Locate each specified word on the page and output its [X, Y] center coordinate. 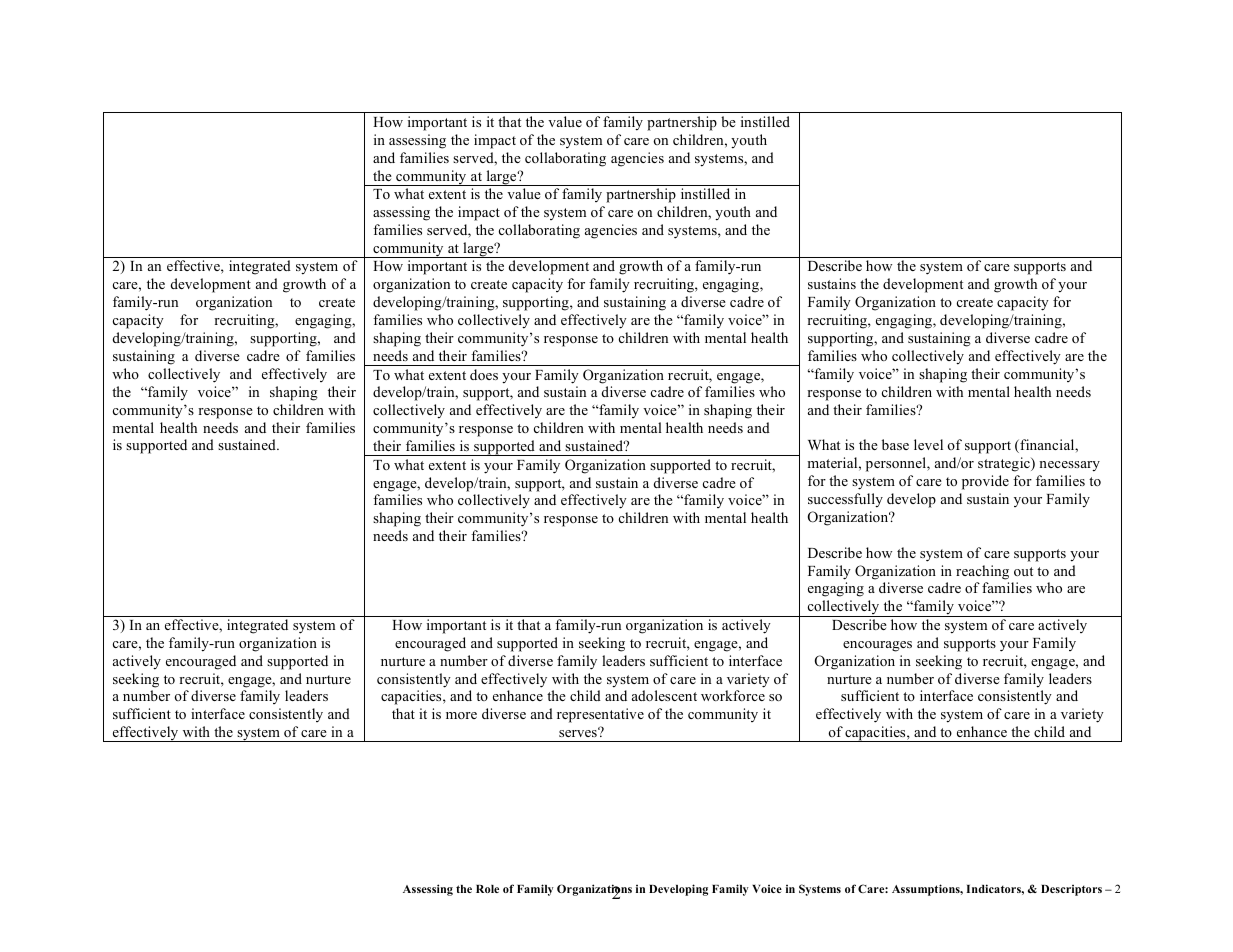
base [895, 444]
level [928, 444]
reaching [982, 572]
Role [487, 889]
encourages [877, 646]
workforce [733, 695]
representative [600, 715]
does [484, 374]
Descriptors [1071, 890]
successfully [845, 500]
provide [985, 482]
